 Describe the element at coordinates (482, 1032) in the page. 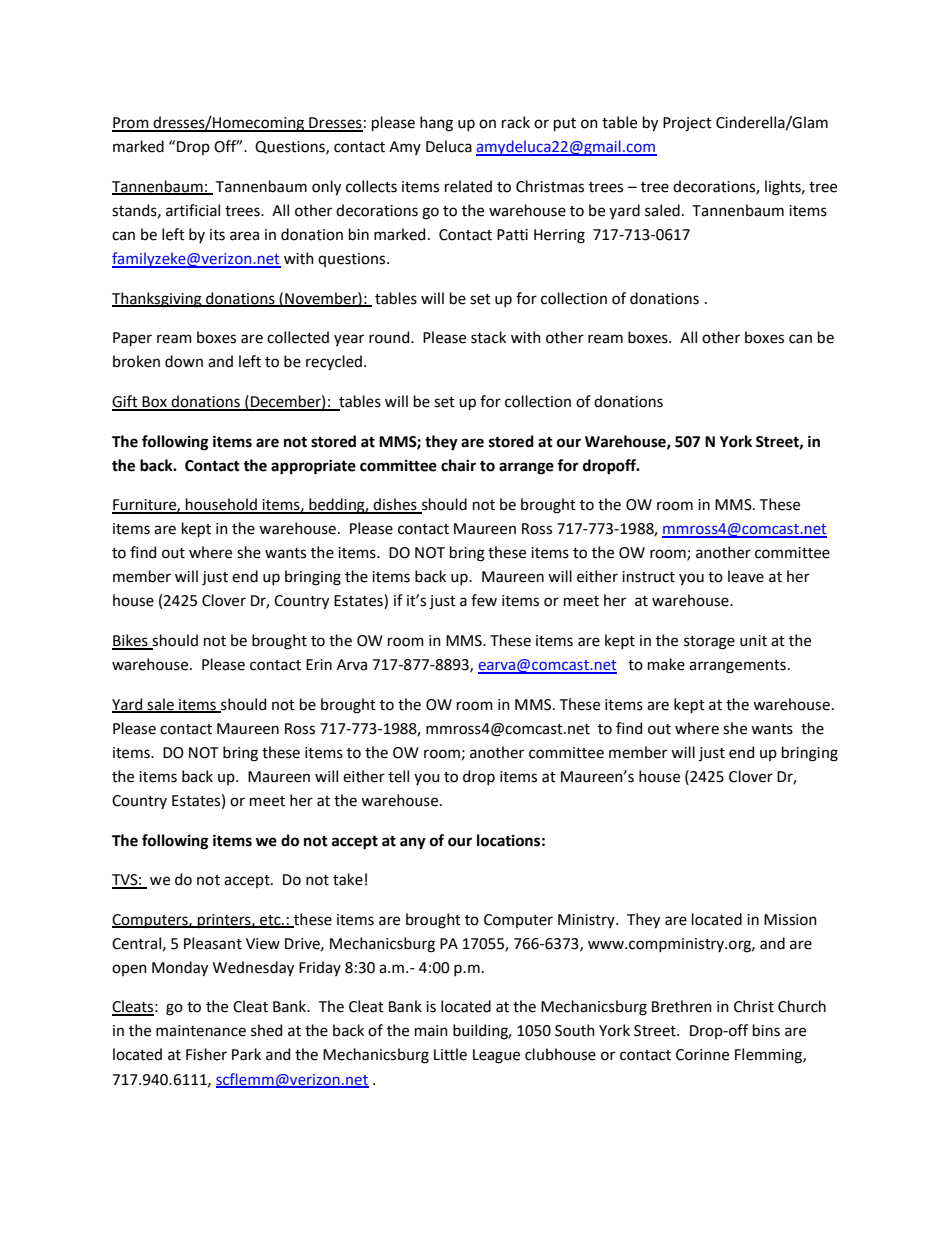

I see `building` at that location.
